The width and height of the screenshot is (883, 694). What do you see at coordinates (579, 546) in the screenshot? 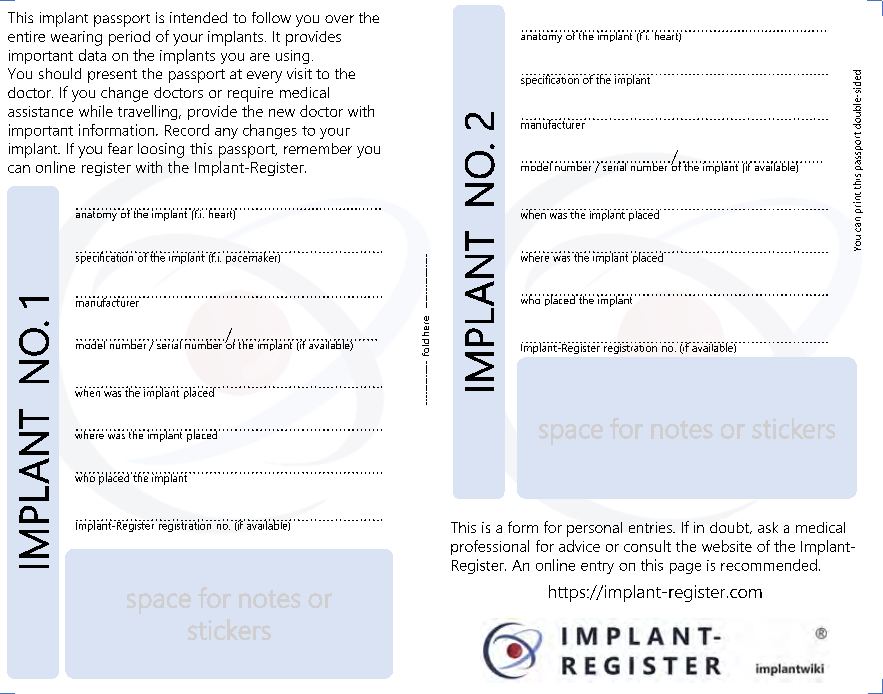
I see `advice` at bounding box center [579, 546].
